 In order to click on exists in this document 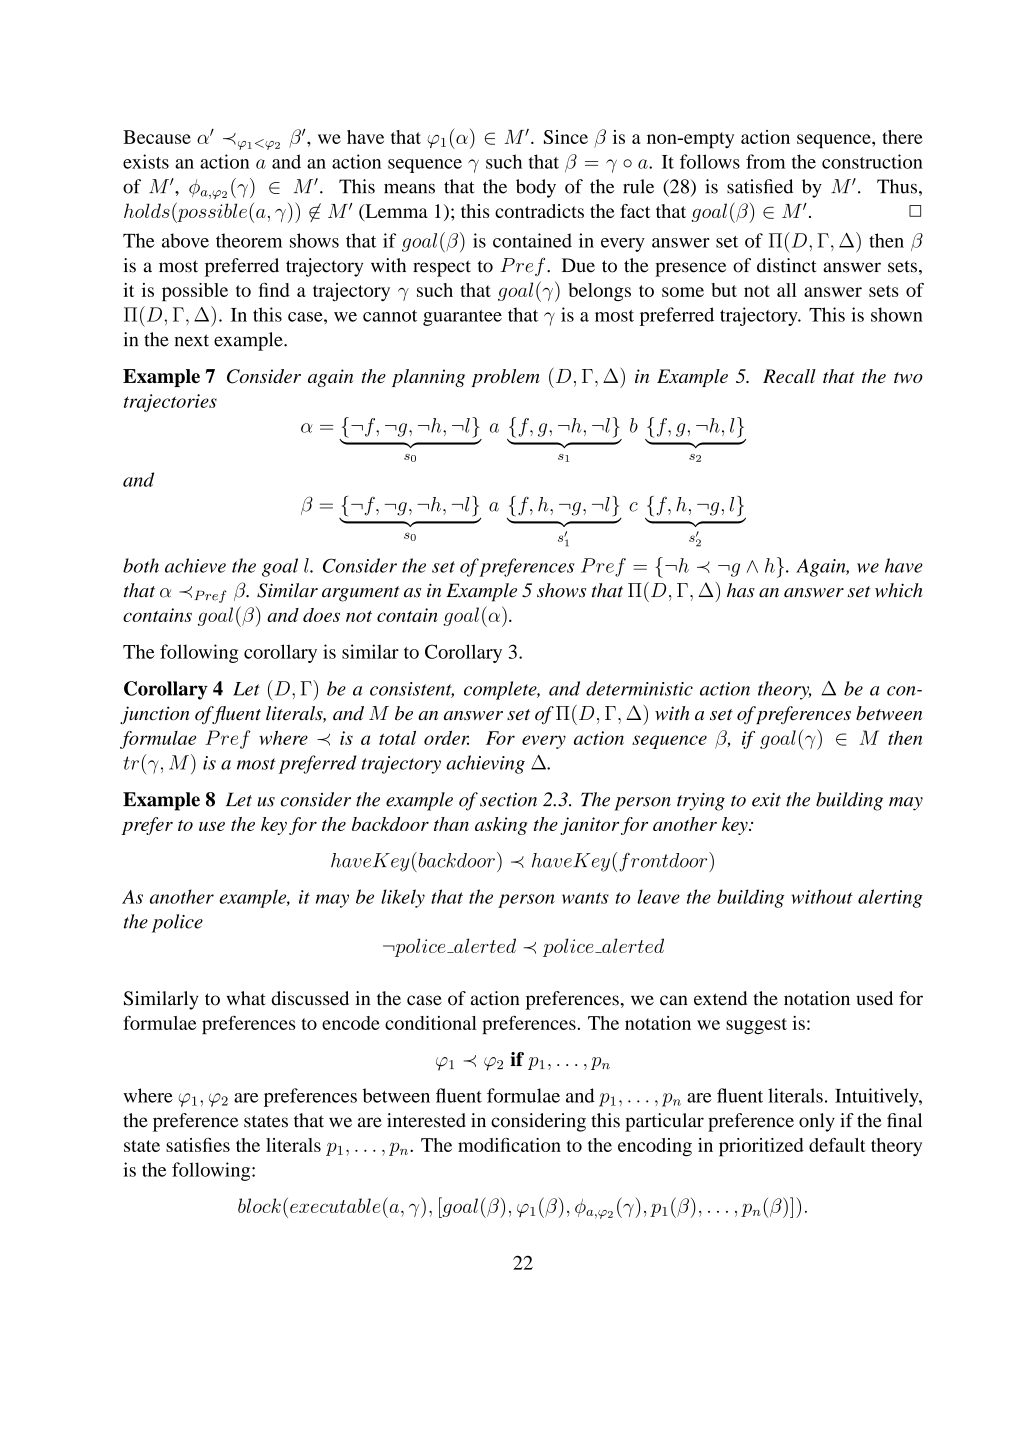, I will do `click(146, 161)`.
